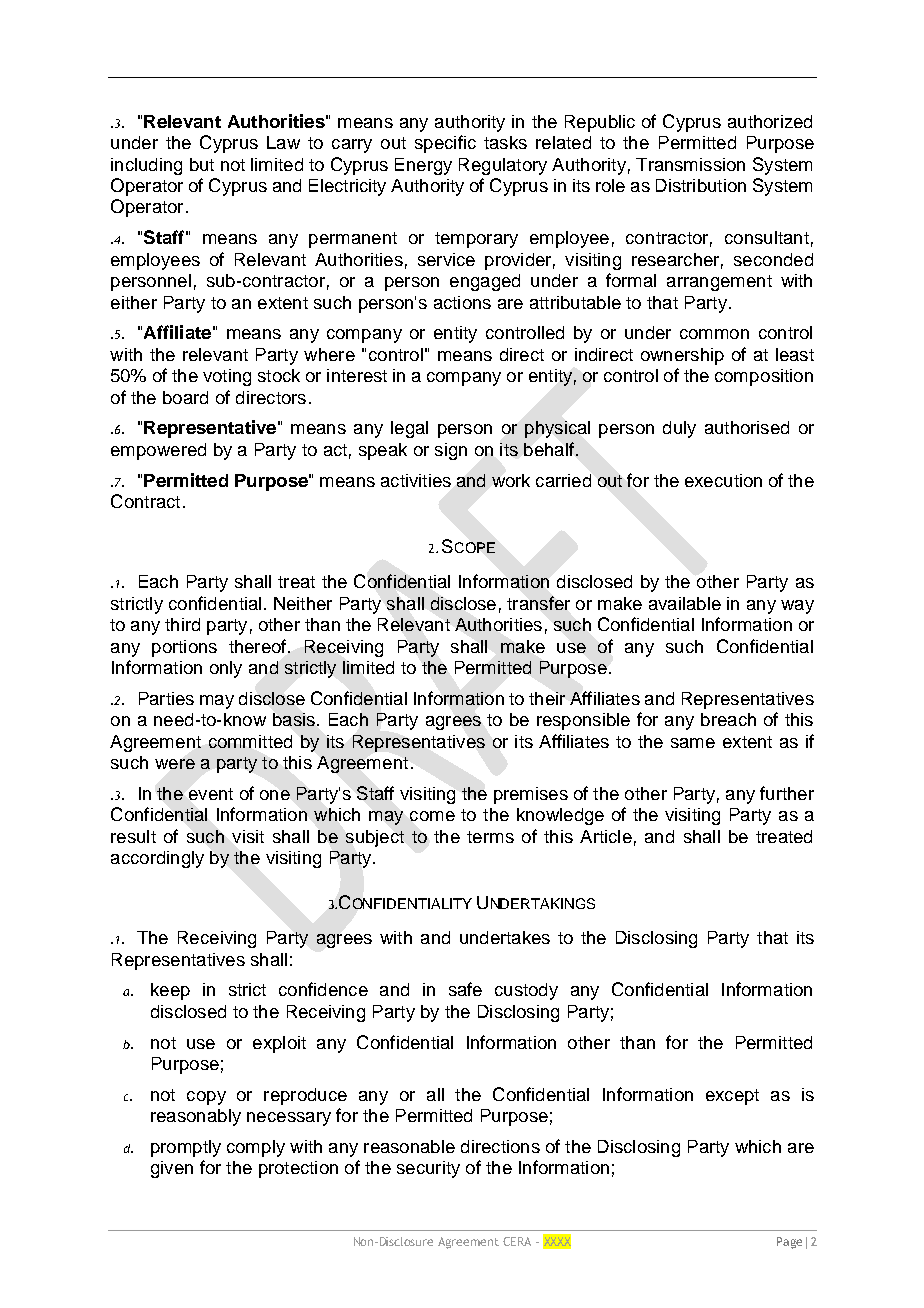 This screenshot has height=1308, width=924. What do you see at coordinates (146, 166) in the screenshot?
I see `including` at bounding box center [146, 166].
